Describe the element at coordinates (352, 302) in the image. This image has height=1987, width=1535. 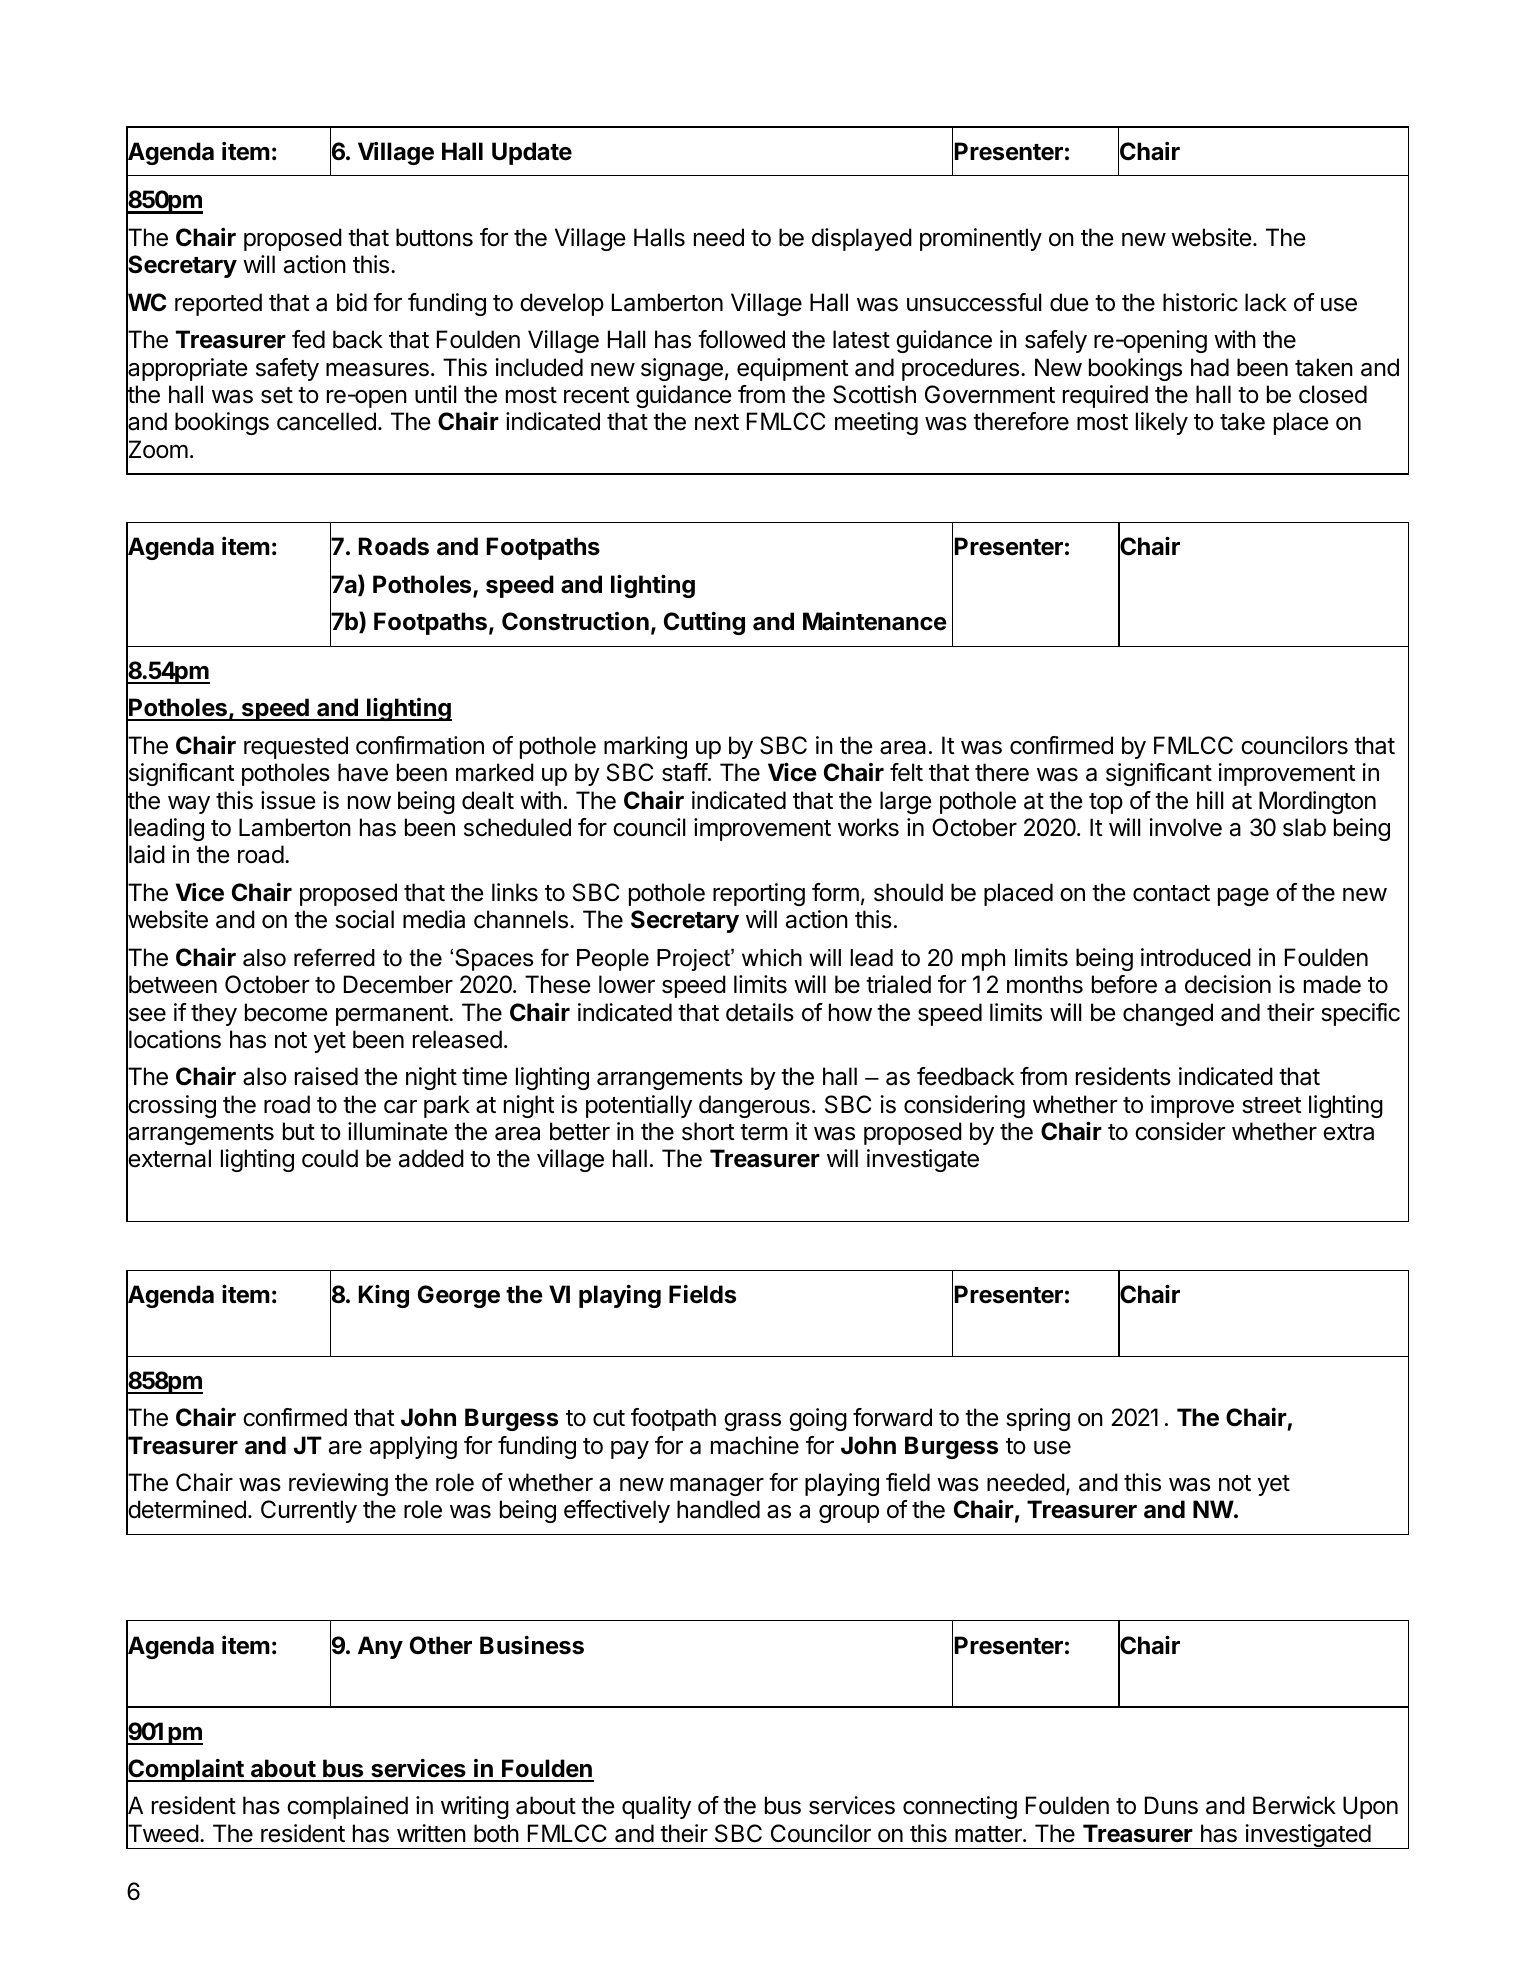
I see `bid` at that location.
